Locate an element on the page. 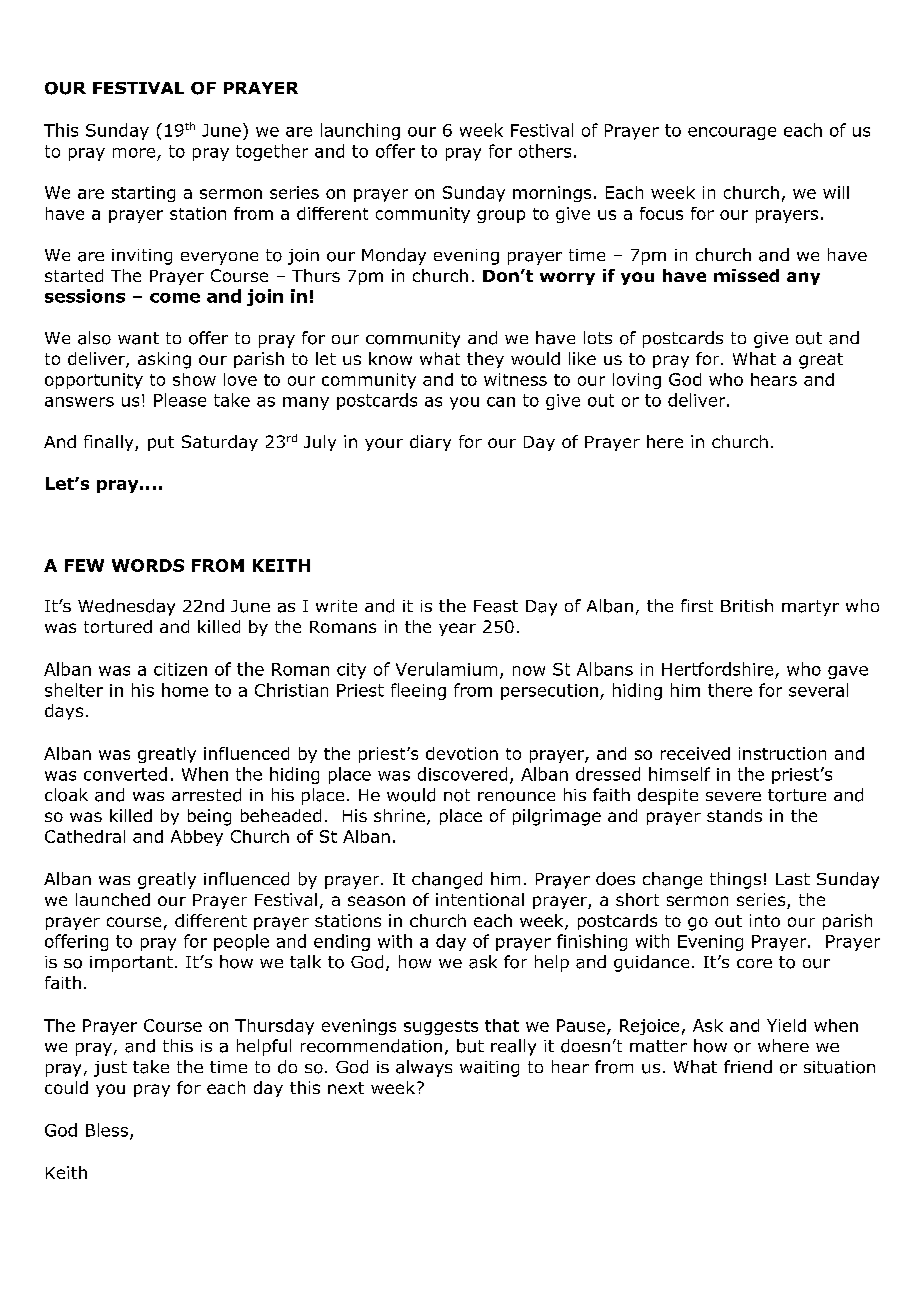 The height and width of the document is (1308, 924). more is located at coordinates (134, 153).
